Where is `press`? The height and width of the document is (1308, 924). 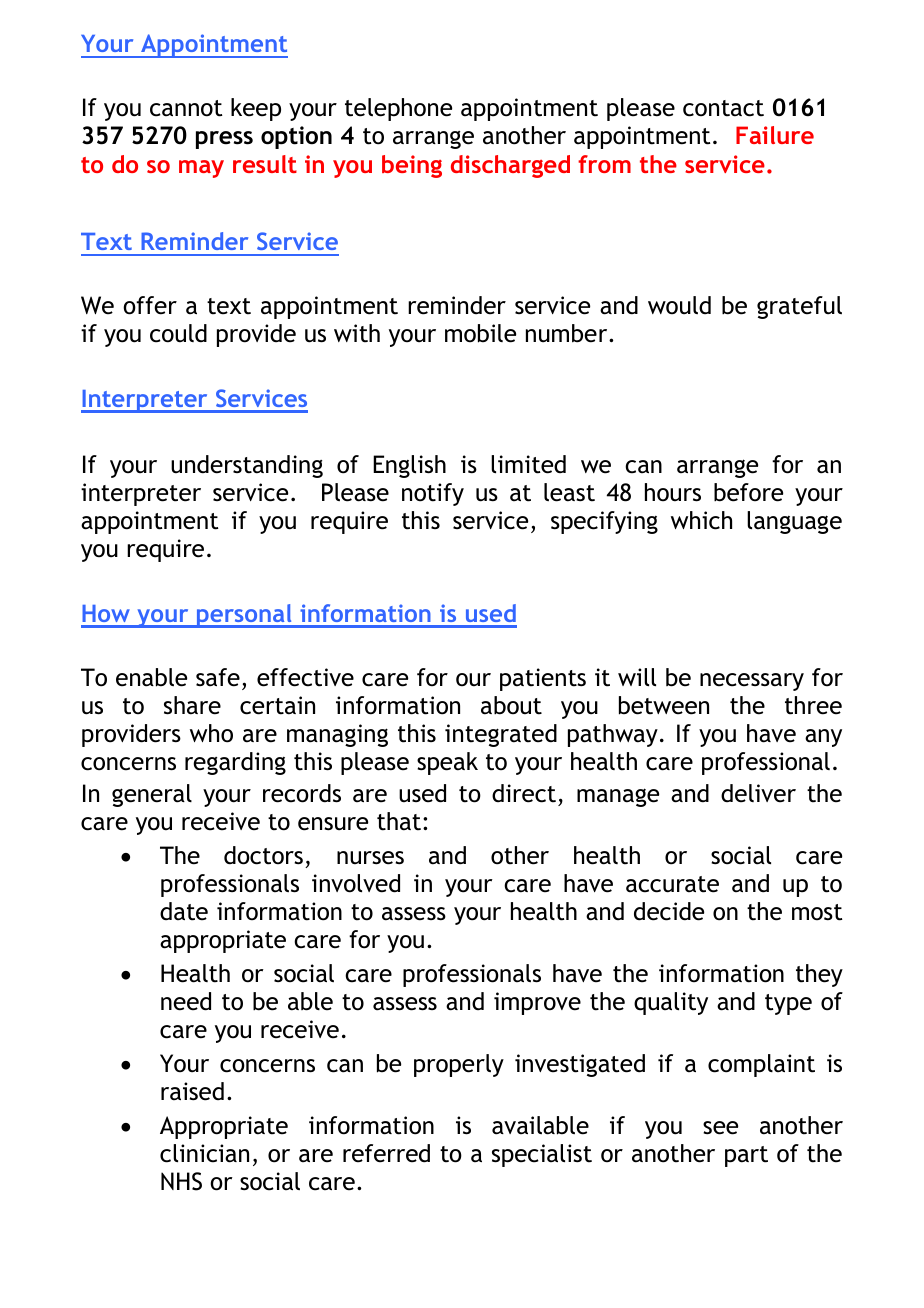 press is located at coordinates (224, 140).
